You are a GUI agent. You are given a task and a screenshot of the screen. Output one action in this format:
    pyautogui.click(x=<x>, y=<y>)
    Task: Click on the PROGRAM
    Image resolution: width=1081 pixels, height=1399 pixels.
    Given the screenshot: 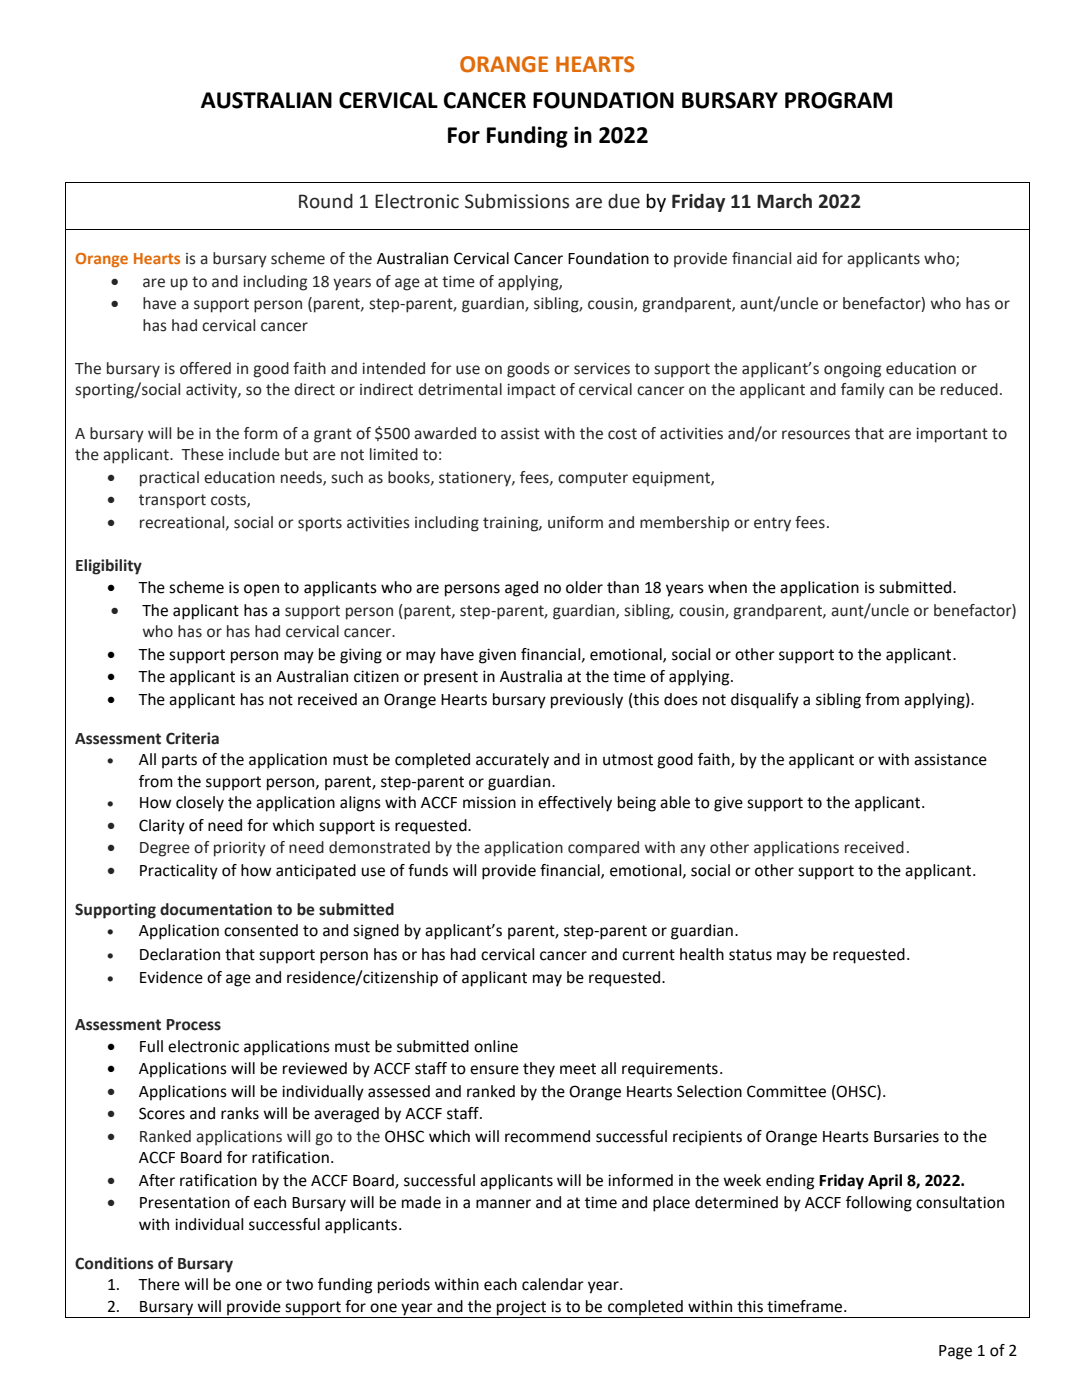 What is the action you would take?
    pyautogui.click(x=838, y=100)
